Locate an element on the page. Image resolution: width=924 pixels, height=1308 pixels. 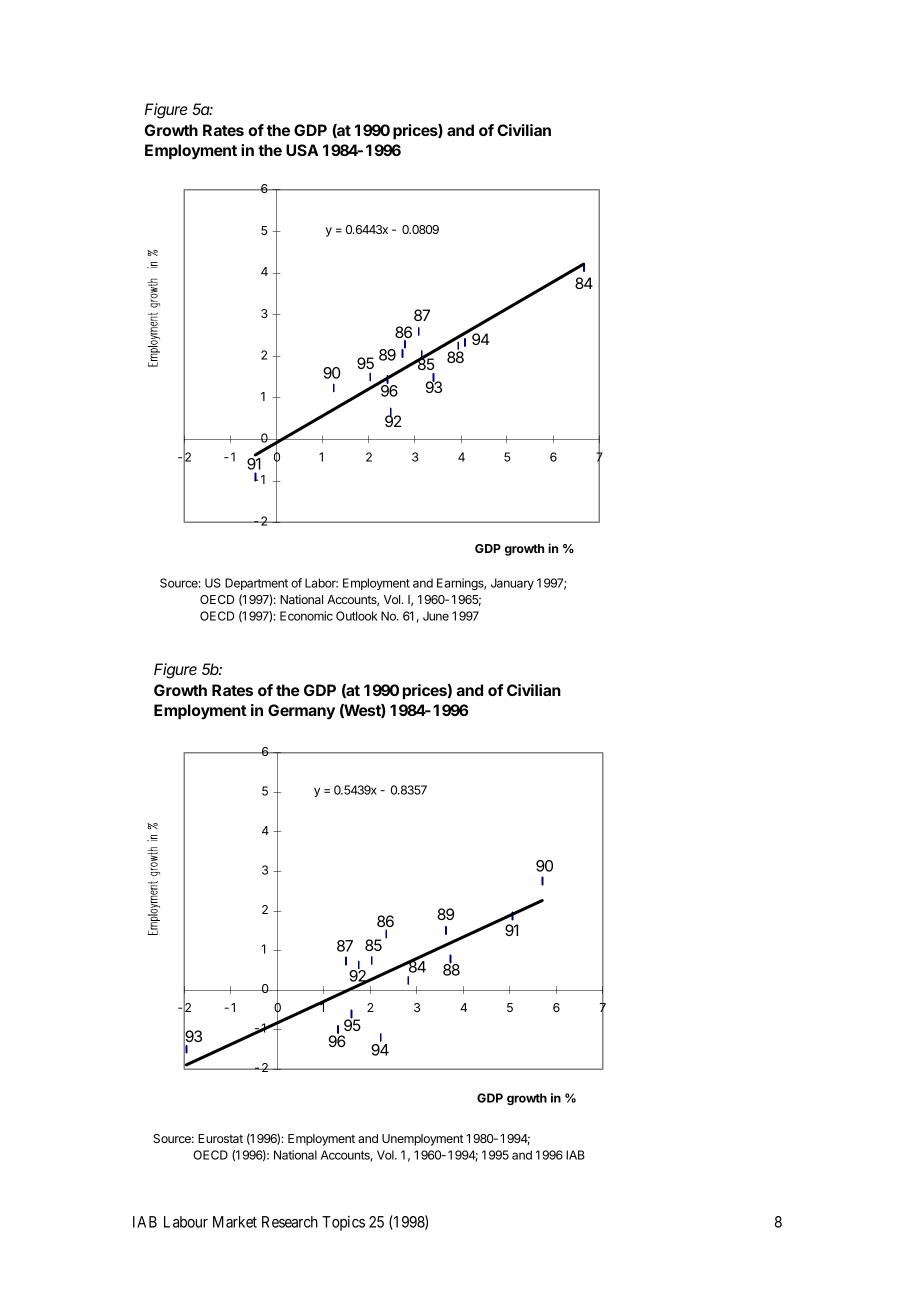
January is located at coordinates (512, 584).
